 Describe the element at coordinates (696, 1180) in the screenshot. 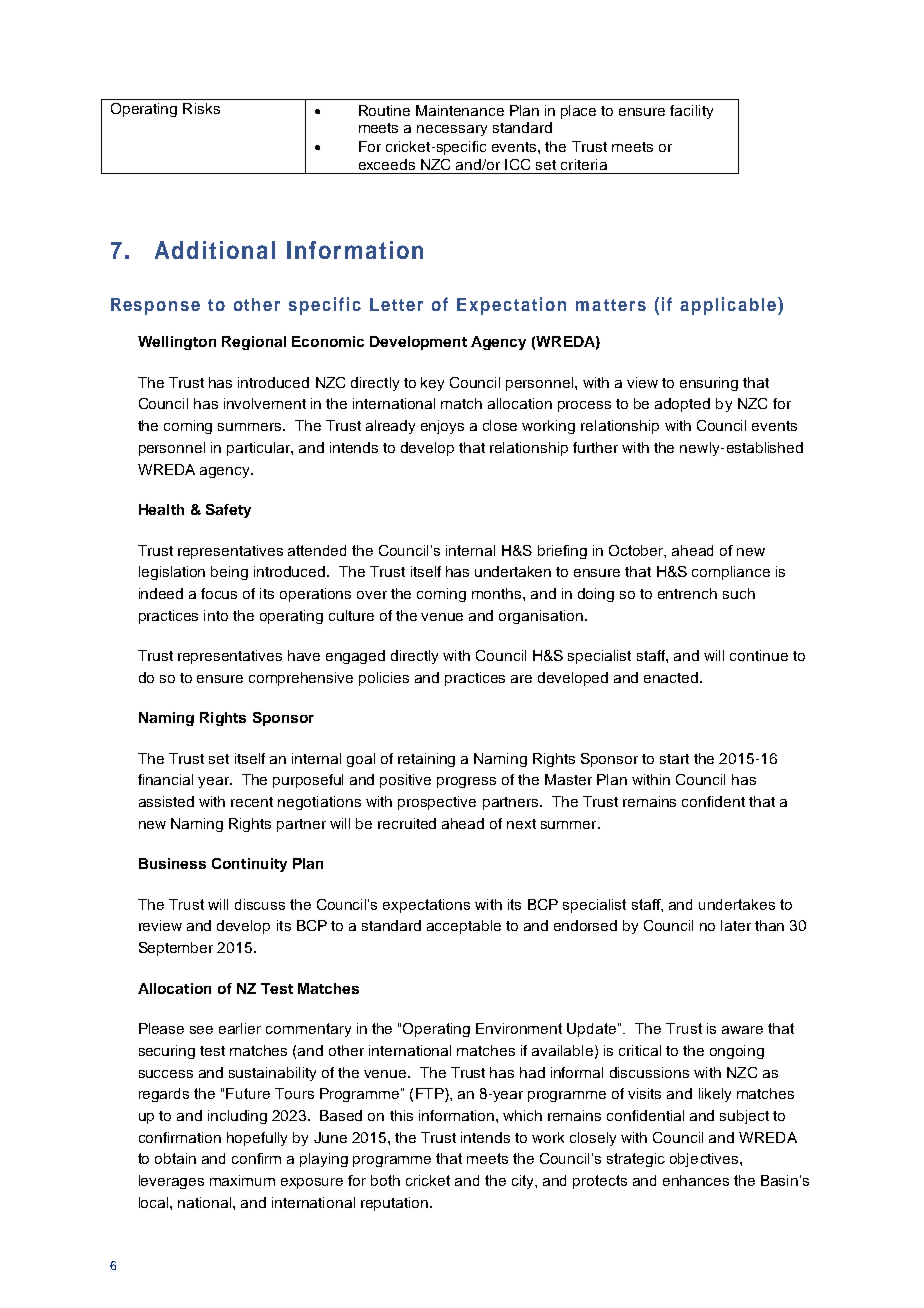

I see `enhances` at that location.
